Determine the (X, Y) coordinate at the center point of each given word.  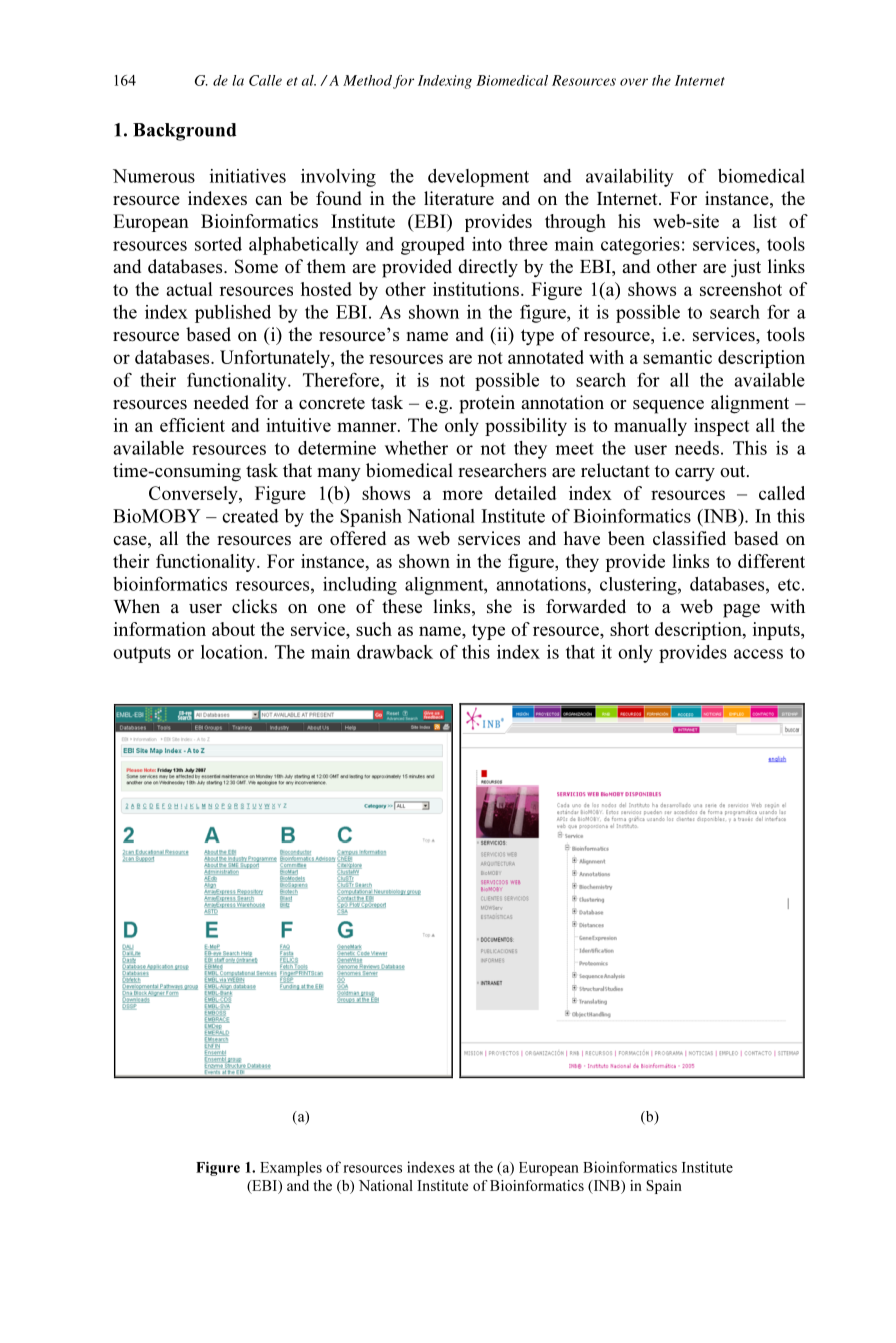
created (250, 516)
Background (184, 132)
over (634, 82)
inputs (777, 631)
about (233, 629)
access (758, 654)
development (478, 178)
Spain (664, 1187)
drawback (395, 652)
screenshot (741, 289)
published (233, 314)
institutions (476, 289)
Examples (291, 1168)
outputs (142, 655)
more (463, 495)
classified (689, 538)
